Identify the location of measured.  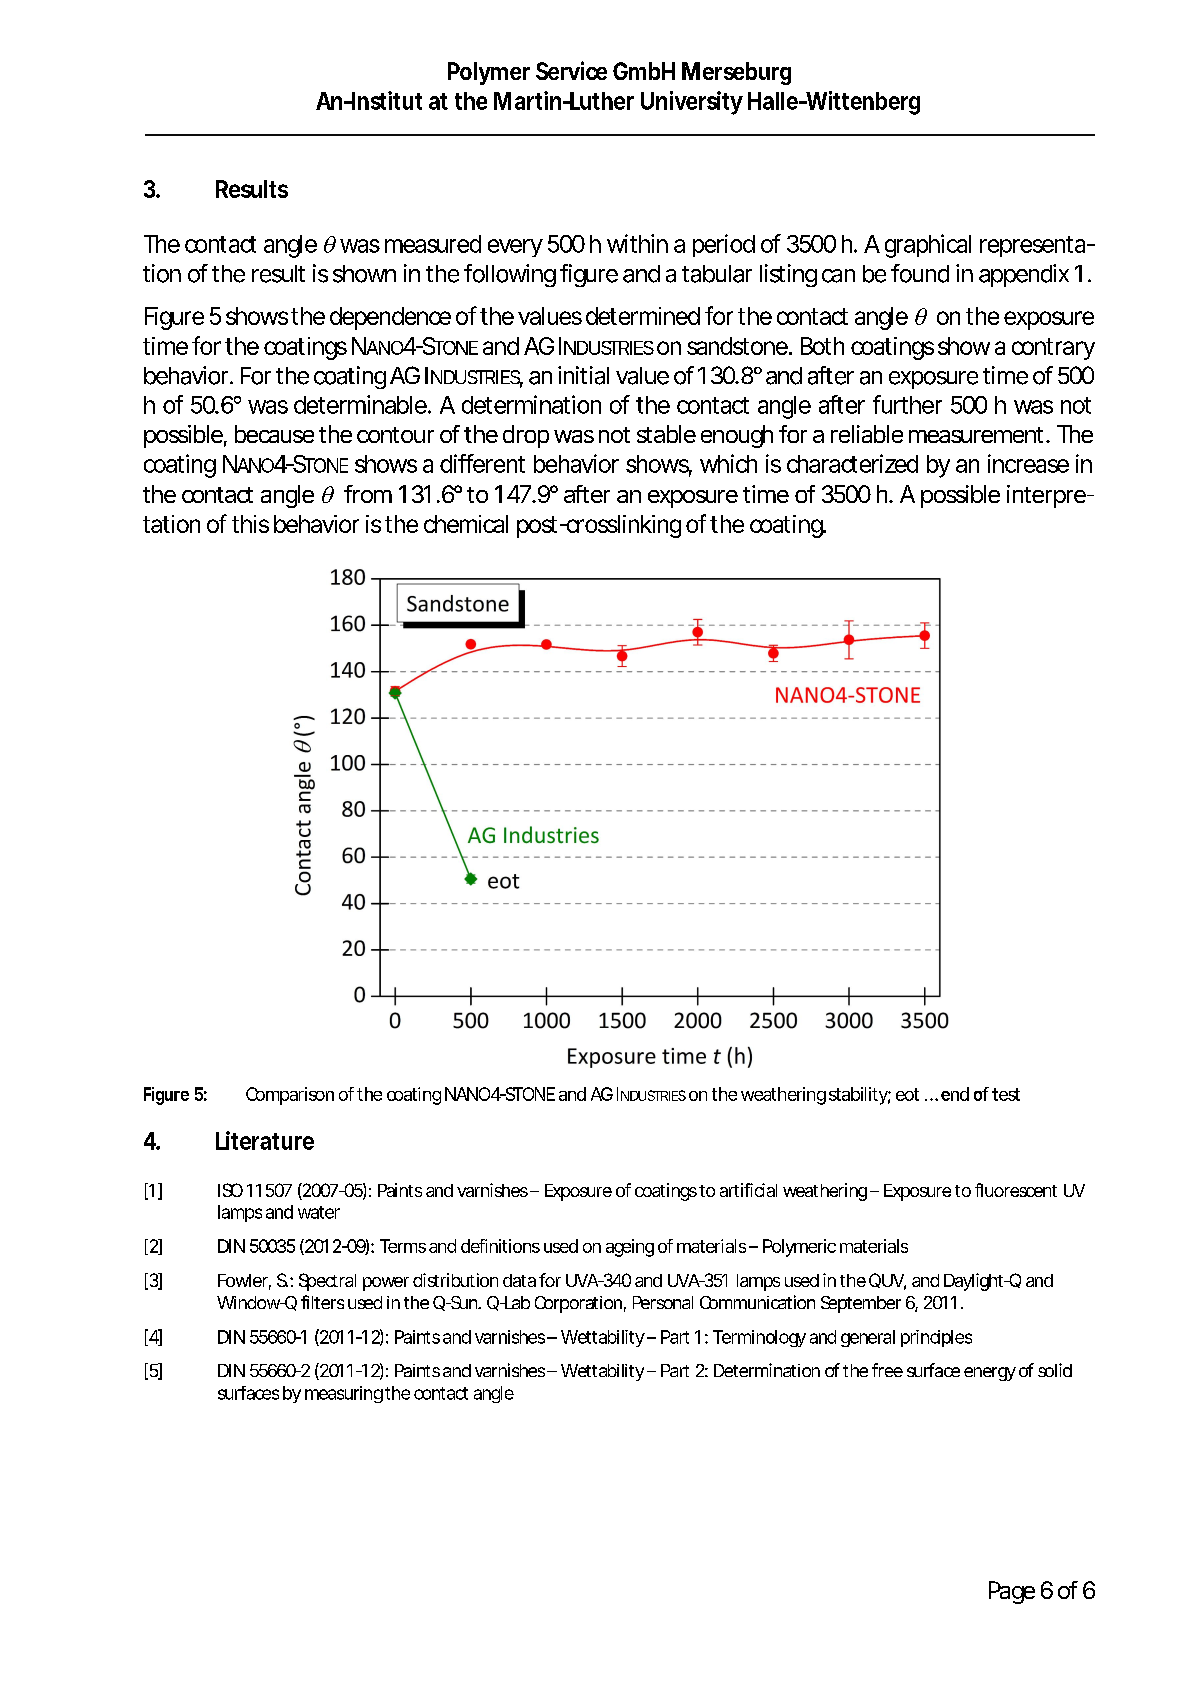
(433, 244).
